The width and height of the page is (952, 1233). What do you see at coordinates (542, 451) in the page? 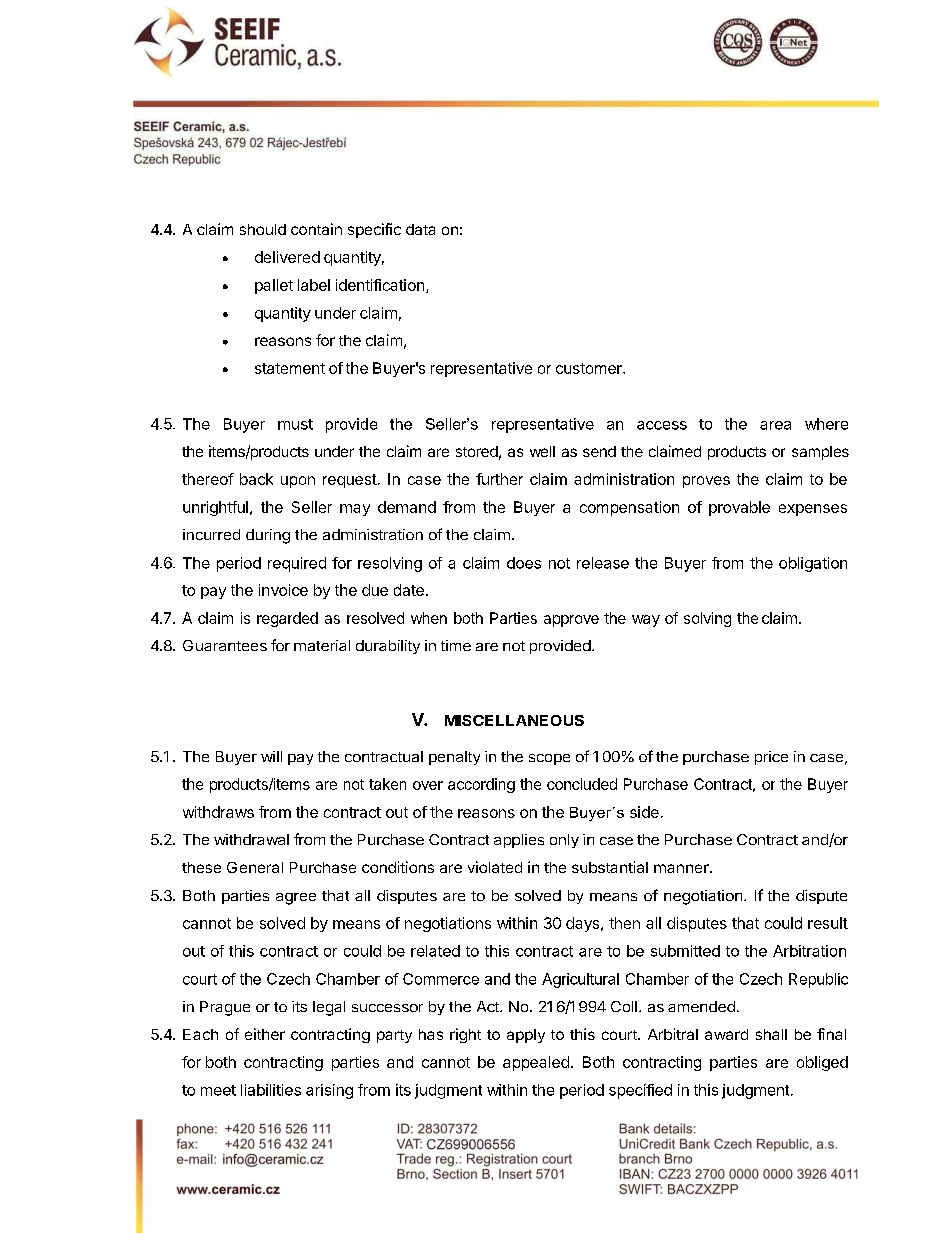
I see `well` at bounding box center [542, 451].
